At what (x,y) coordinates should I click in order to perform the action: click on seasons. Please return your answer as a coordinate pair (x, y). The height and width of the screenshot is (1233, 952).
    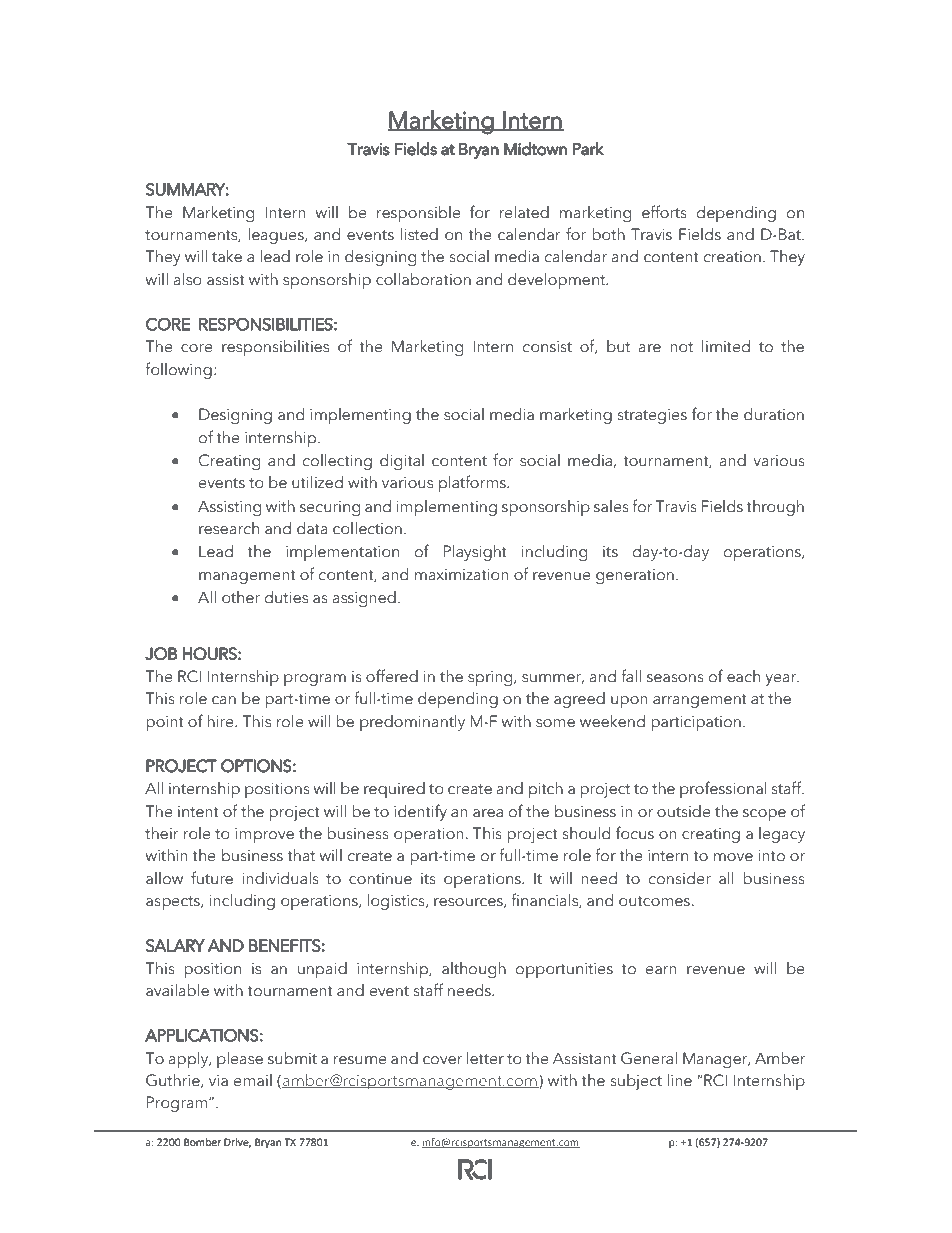
    Looking at the image, I should click on (675, 678).
